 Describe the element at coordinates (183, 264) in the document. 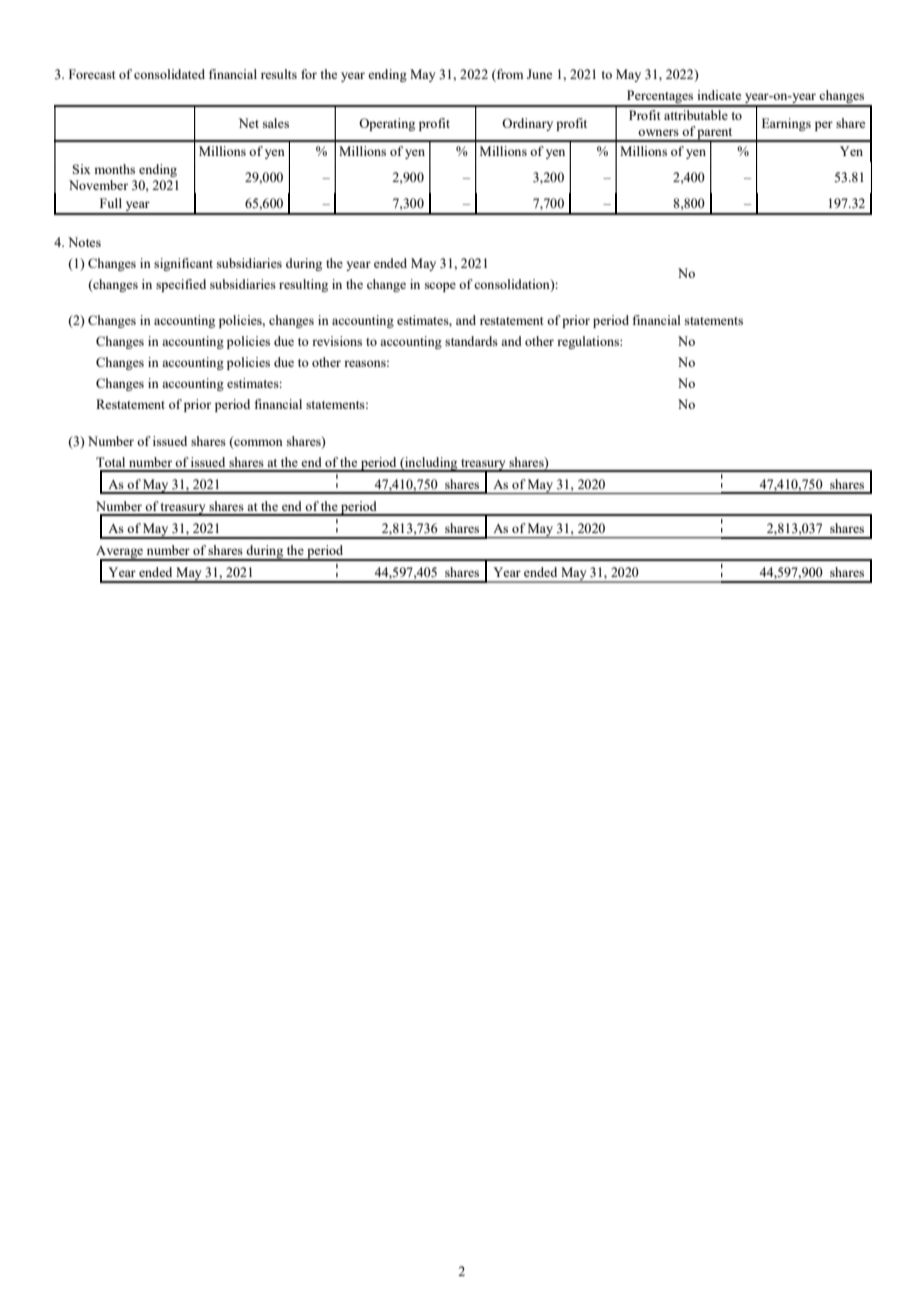

I see `significant` at that location.
